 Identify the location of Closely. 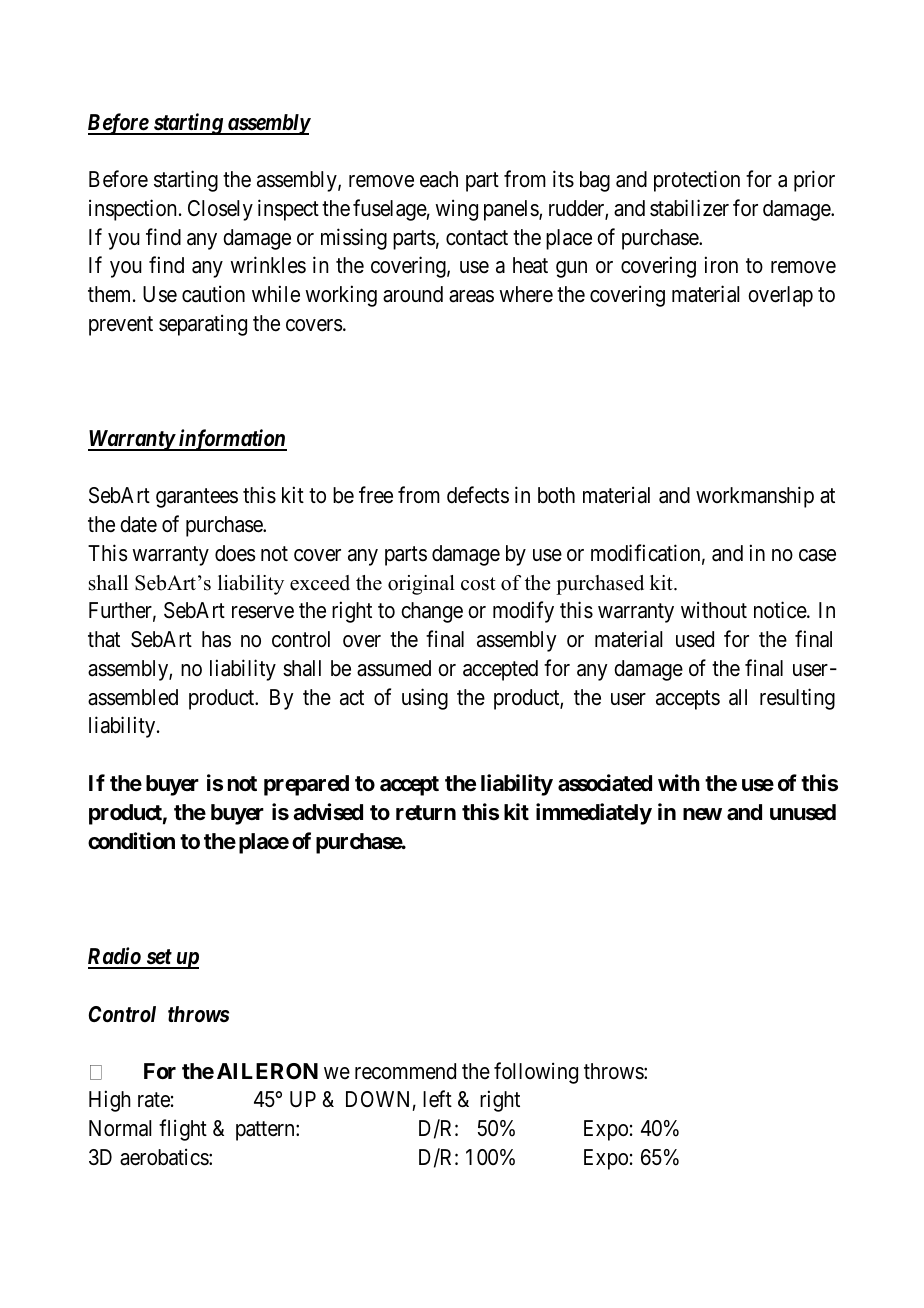
(220, 210).
